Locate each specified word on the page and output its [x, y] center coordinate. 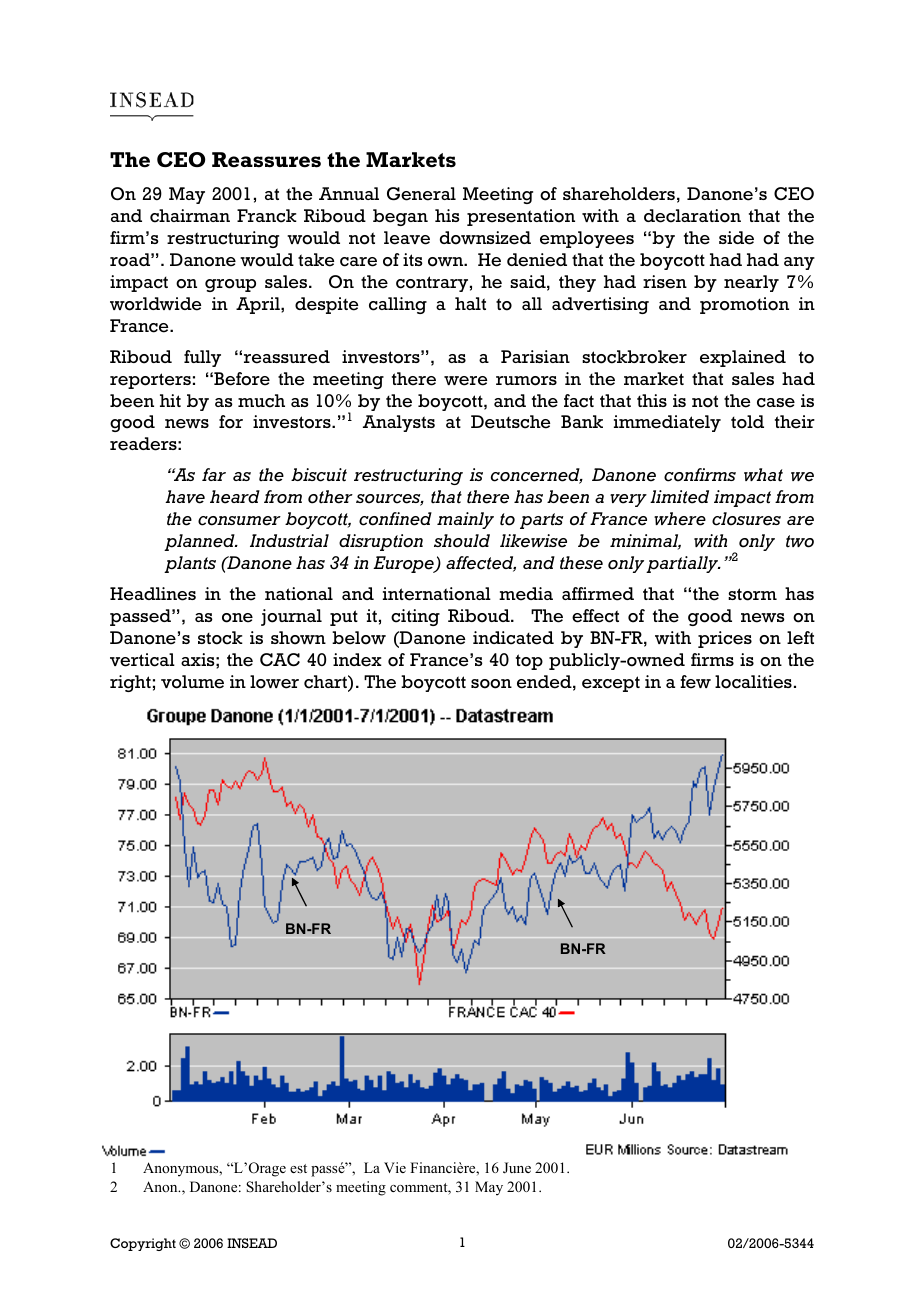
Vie [395, 1167]
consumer [239, 521]
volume [192, 682]
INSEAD [252, 1243]
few [695, 682]
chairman [190, 216]
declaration [692, 216]
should [462, 541]
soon [491, 684]
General [421, 194]
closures [746, 519]
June [517, 1168]
